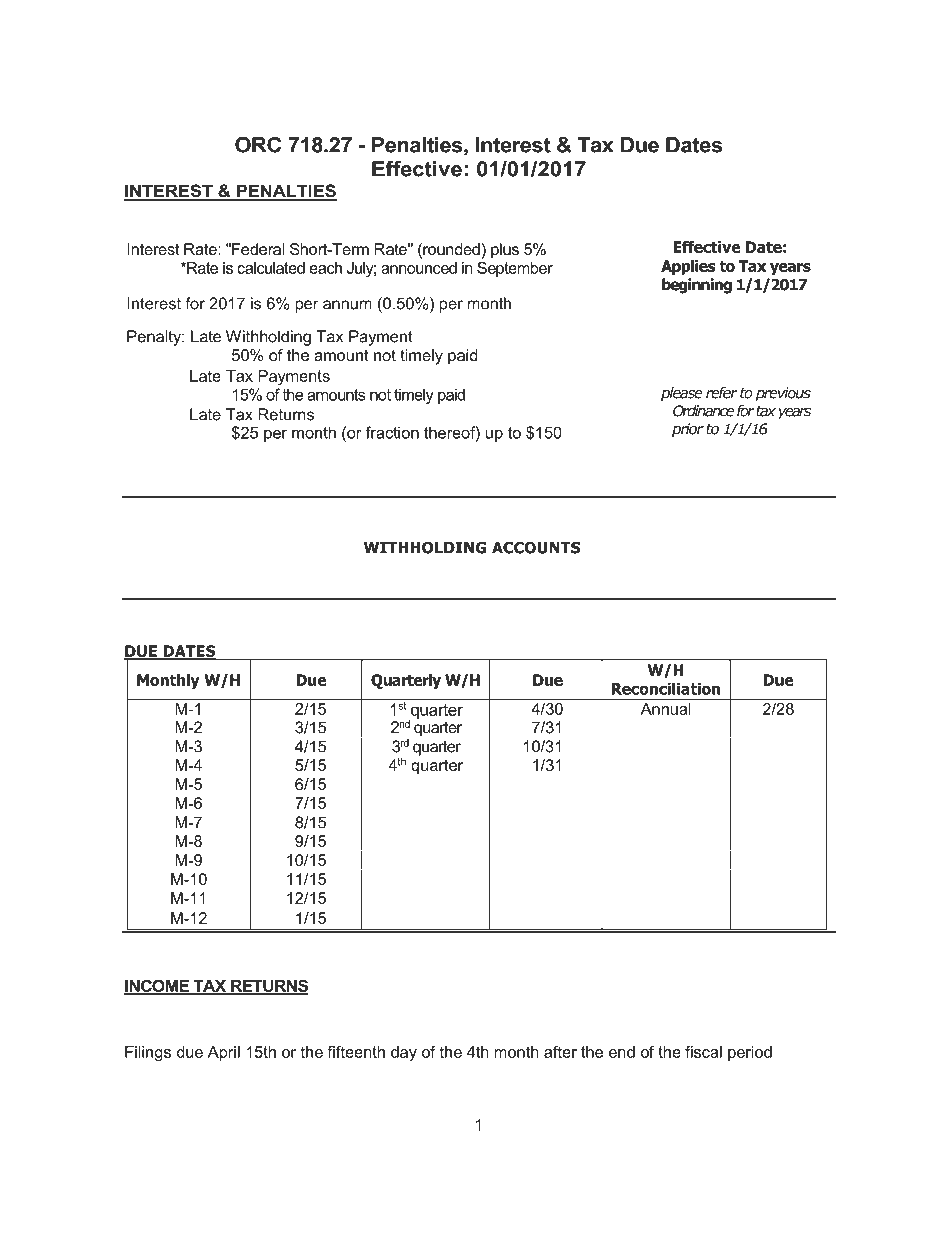 This page has width=952, height=1233. I want to click on plus, so click(505, 251).
